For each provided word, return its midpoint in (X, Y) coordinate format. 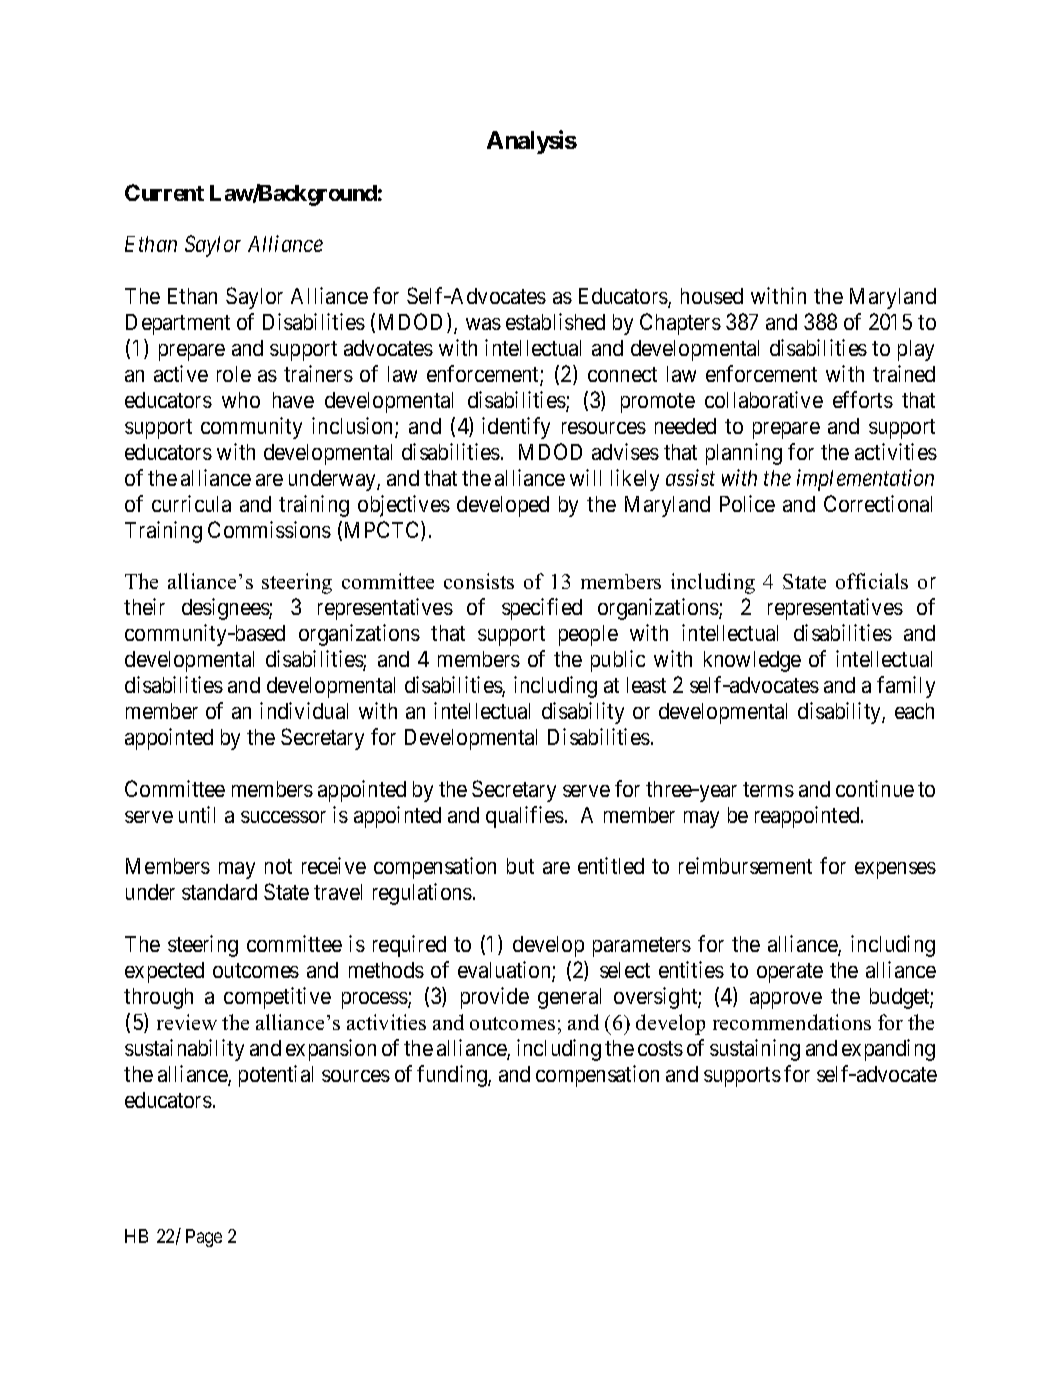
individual (304, 710)
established (555, 321)
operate (790, 973)
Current (164, 192)
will (585, 477)
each (914, 711)
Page (204, 1238)
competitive (277, 998)
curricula (191, 503)
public (618, 661)
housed (712, 296)
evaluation (505, 971)
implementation (865, 480)
